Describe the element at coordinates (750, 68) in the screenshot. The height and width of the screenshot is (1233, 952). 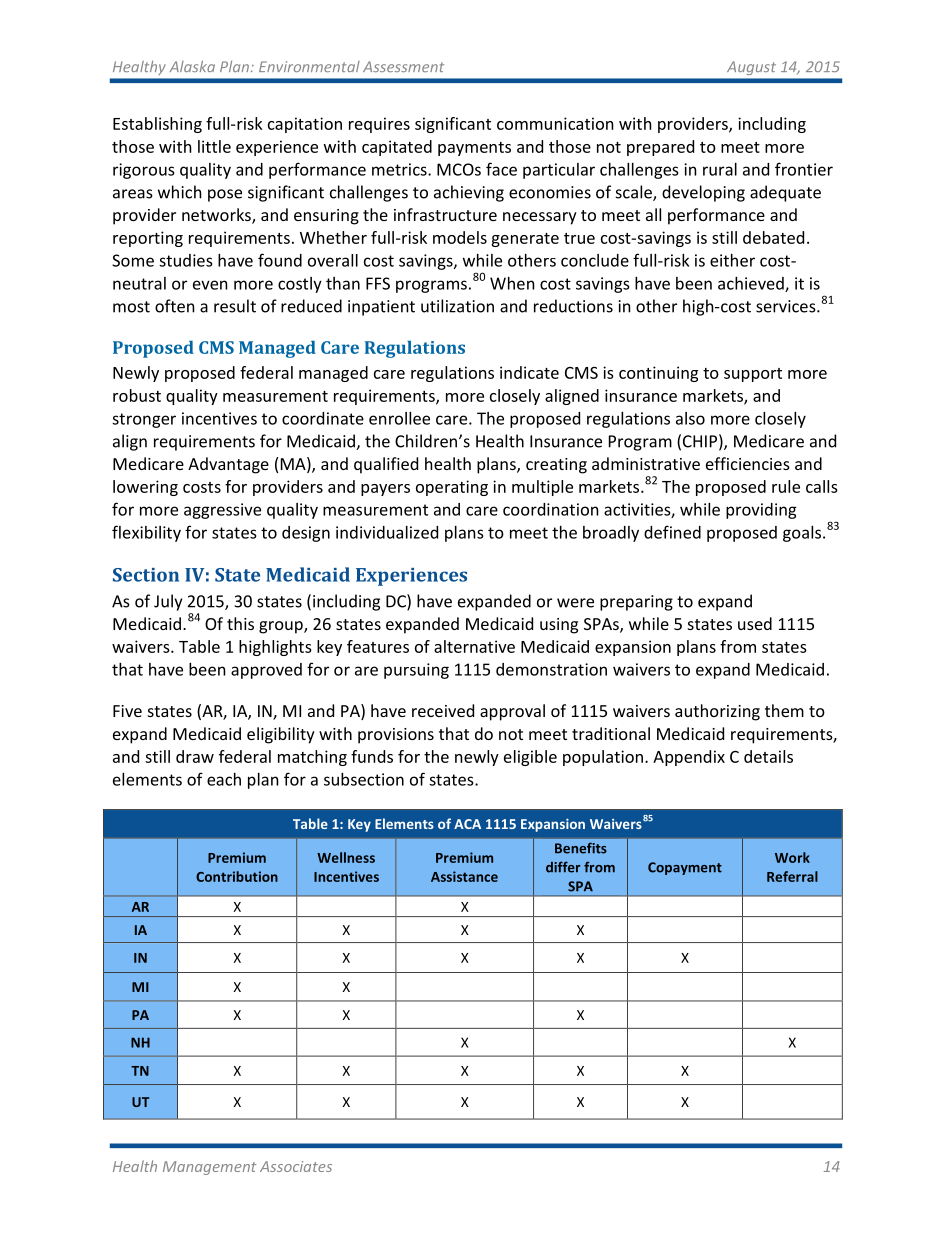
I see `August` at that location.
